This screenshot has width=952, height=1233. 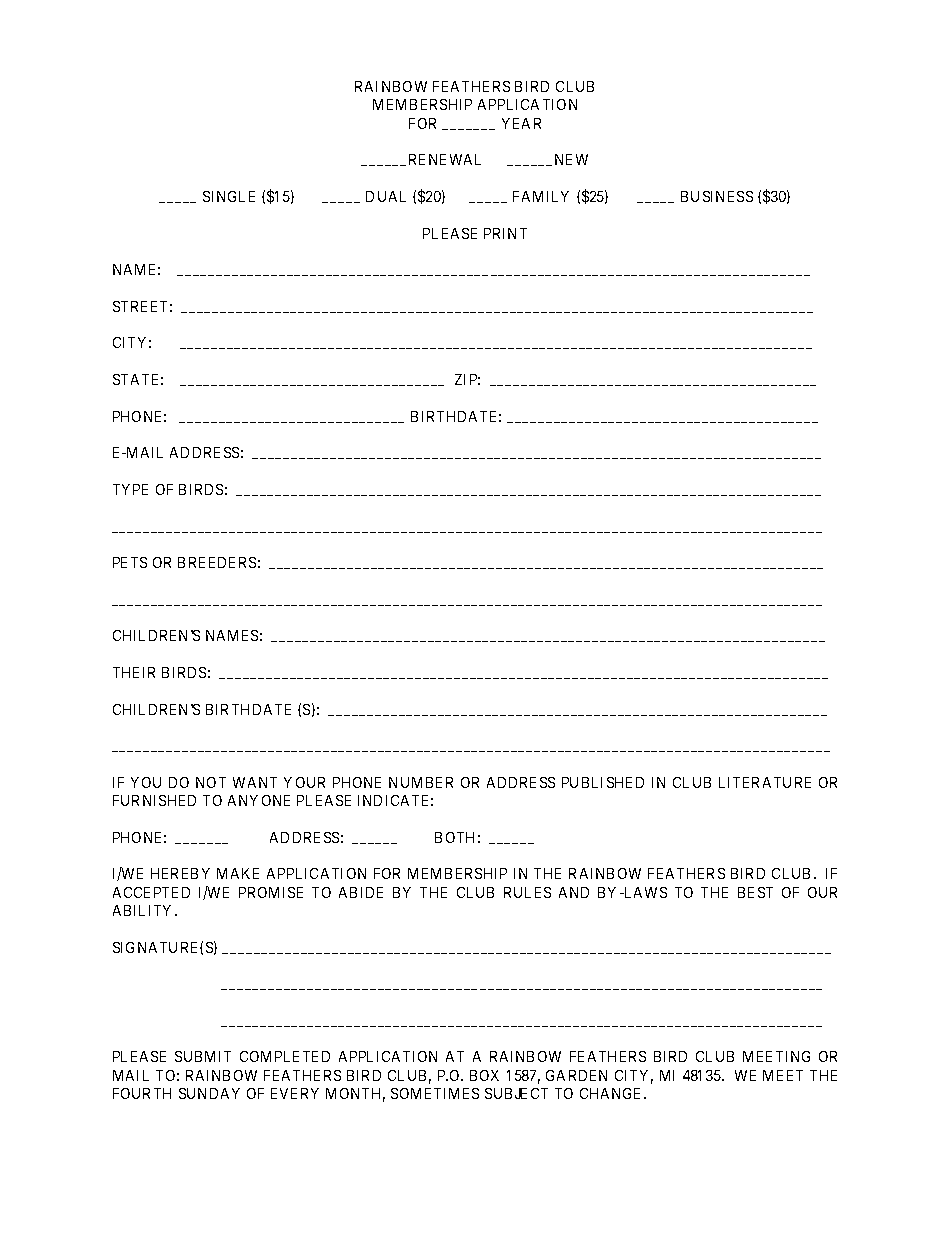 What do you see at coordinates (521, 123) in the screenshot?
I see `YEAR` at bounding box center [521, 123].
